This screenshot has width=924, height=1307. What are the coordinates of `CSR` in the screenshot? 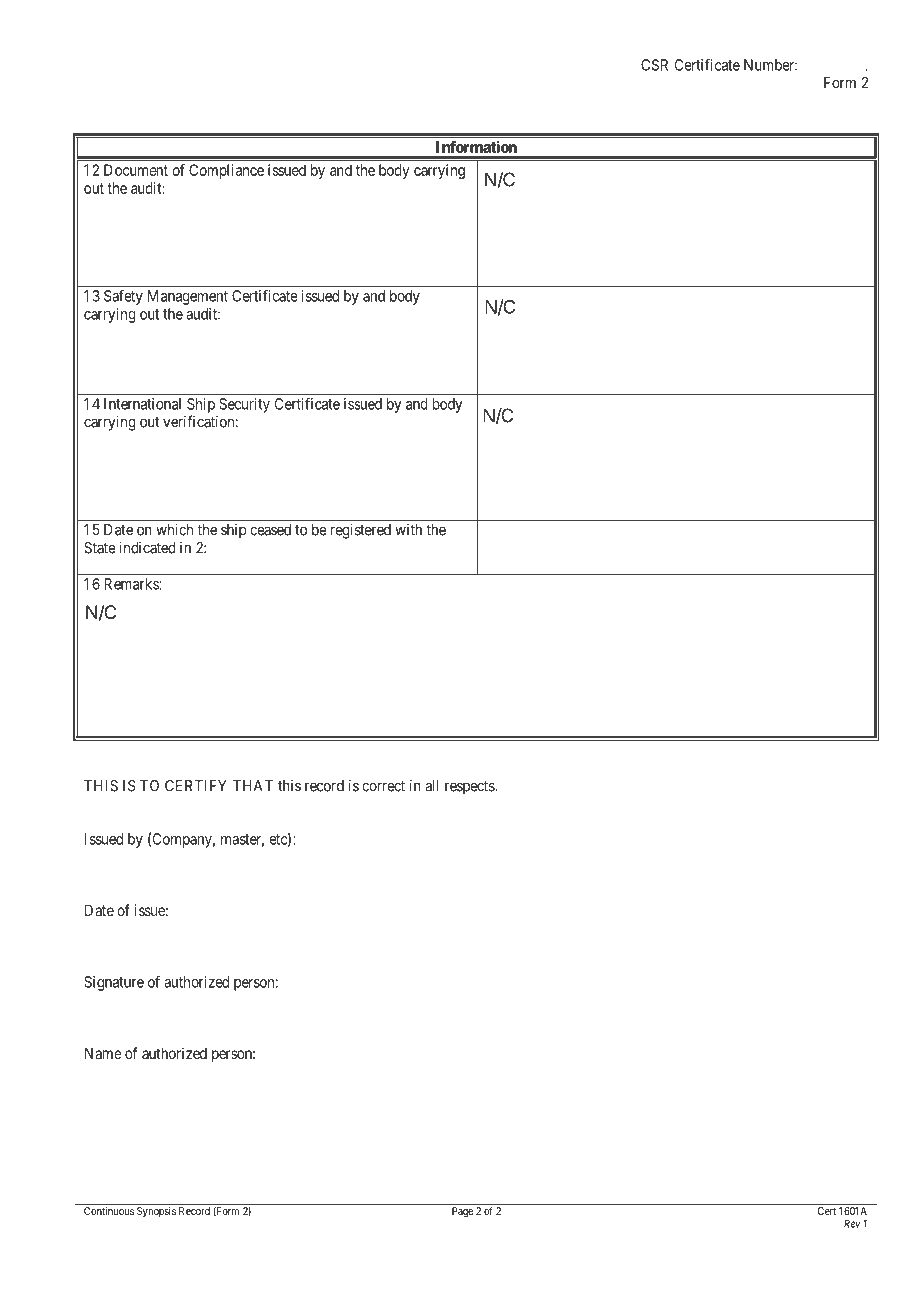 It's located at (654, 65).
